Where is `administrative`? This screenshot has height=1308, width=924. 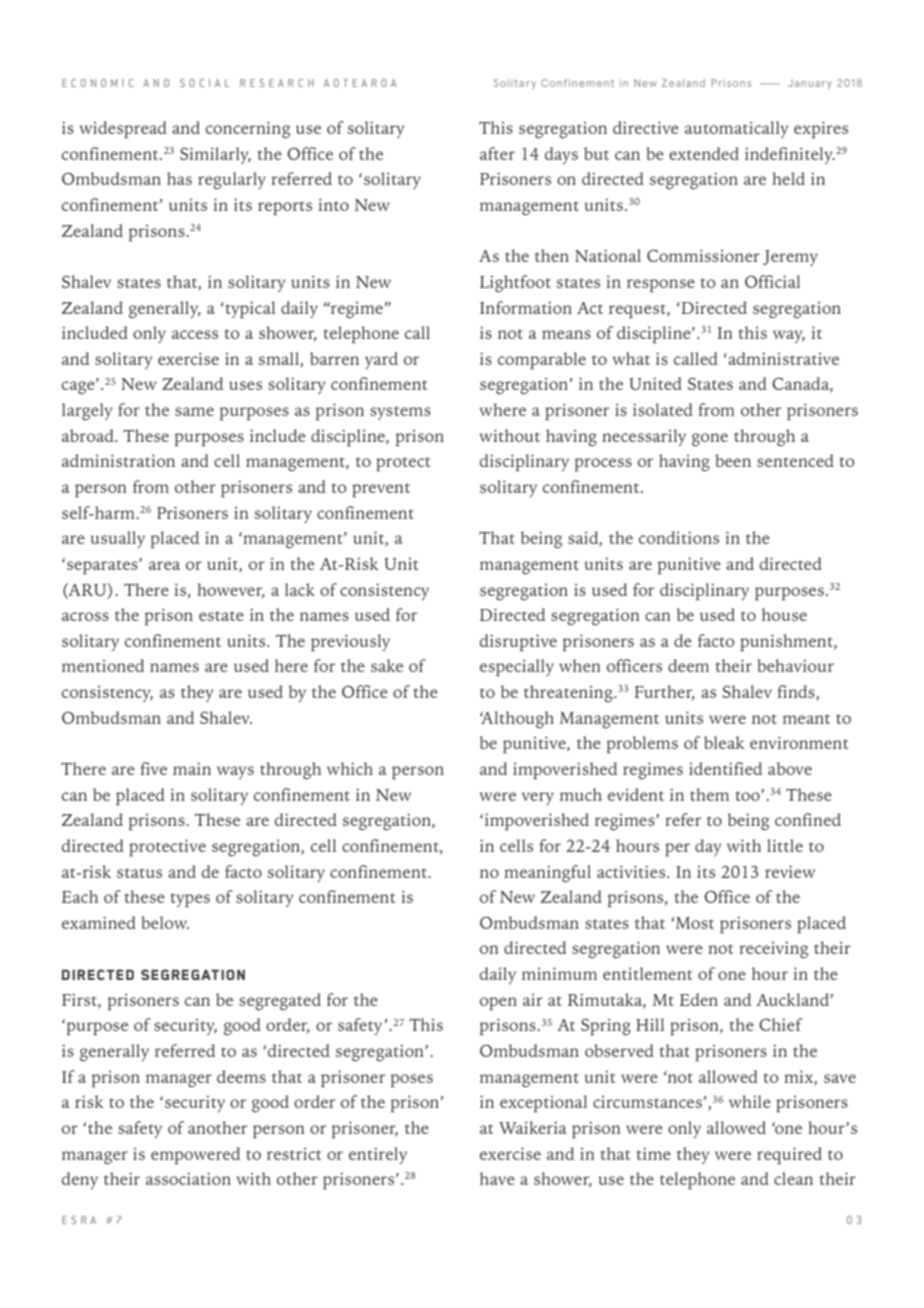 administrative is located at coordinates (782, 358).
